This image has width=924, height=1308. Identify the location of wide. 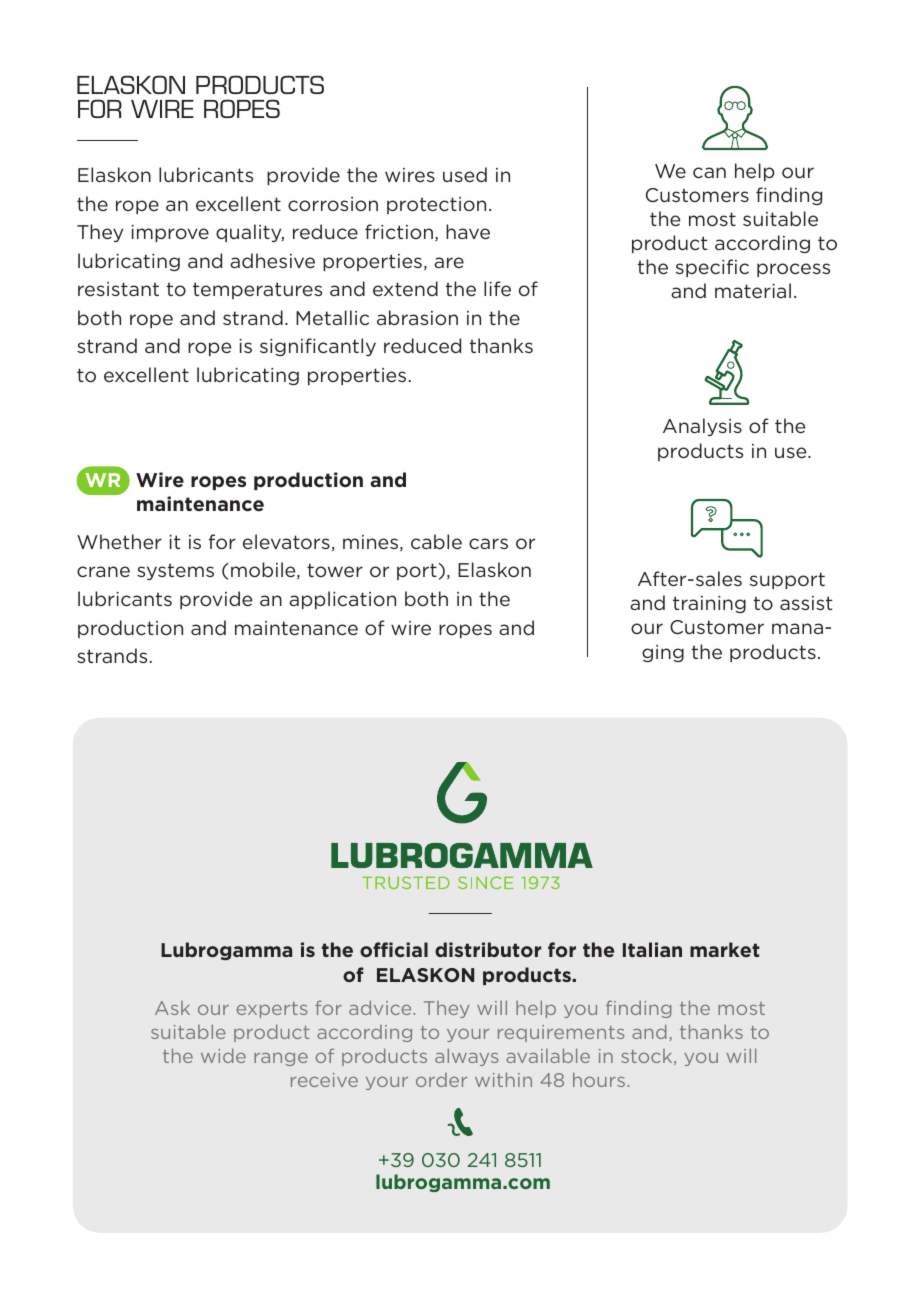
(223, 1055).
